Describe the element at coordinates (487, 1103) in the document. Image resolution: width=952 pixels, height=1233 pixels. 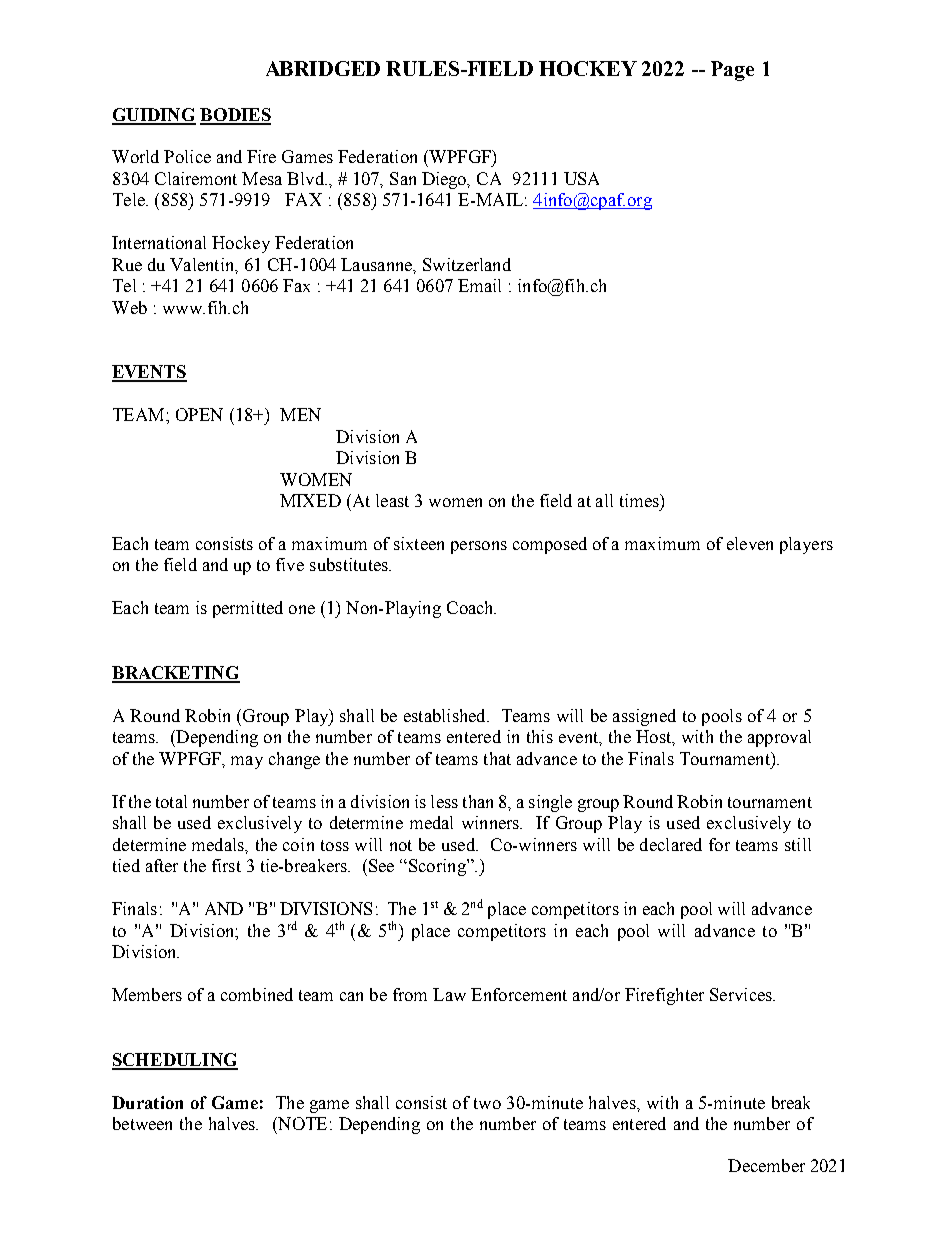
I see `two` at that location.
